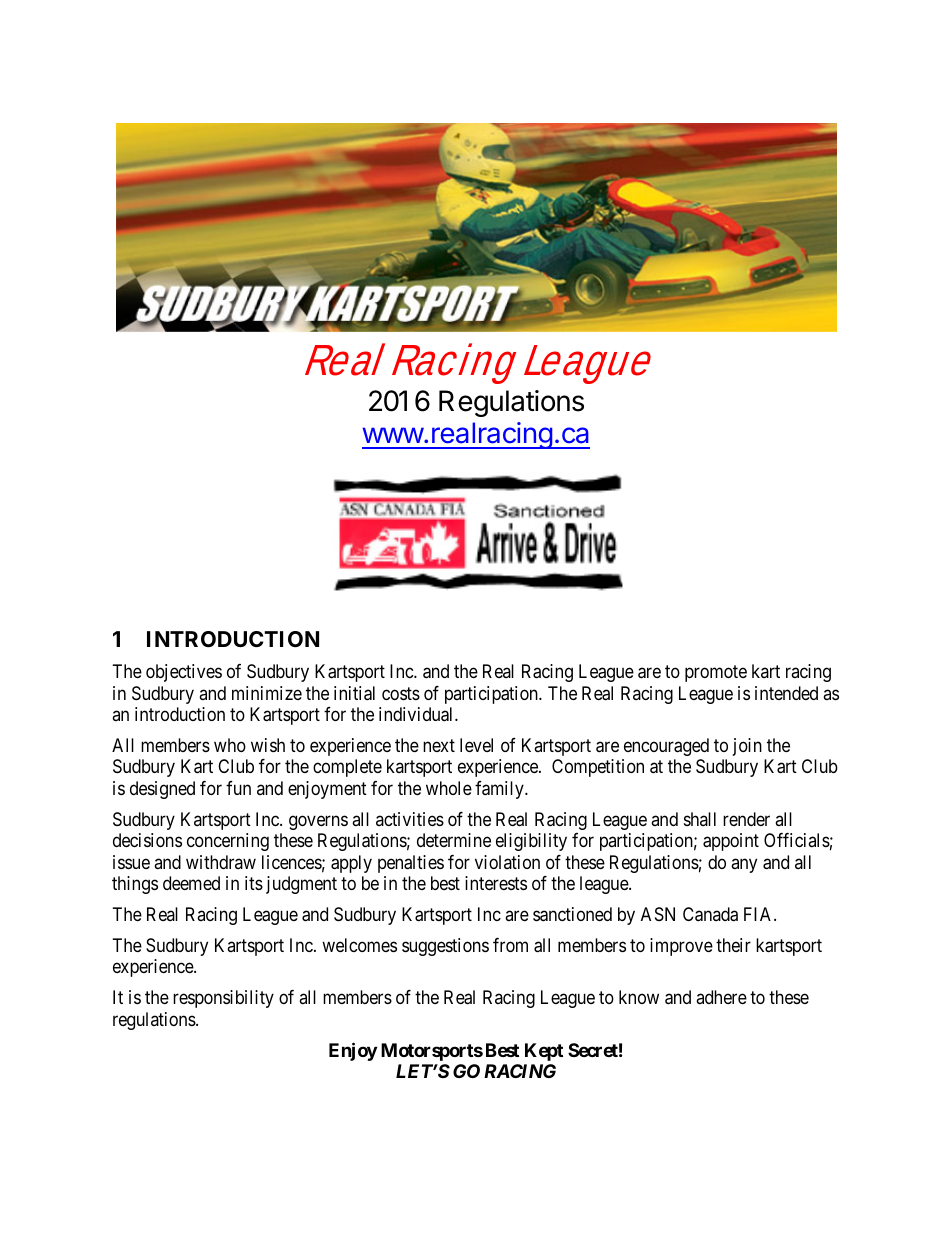  Describe the element at coordinates (449, 788) in the document. I see `whole` at that location.
